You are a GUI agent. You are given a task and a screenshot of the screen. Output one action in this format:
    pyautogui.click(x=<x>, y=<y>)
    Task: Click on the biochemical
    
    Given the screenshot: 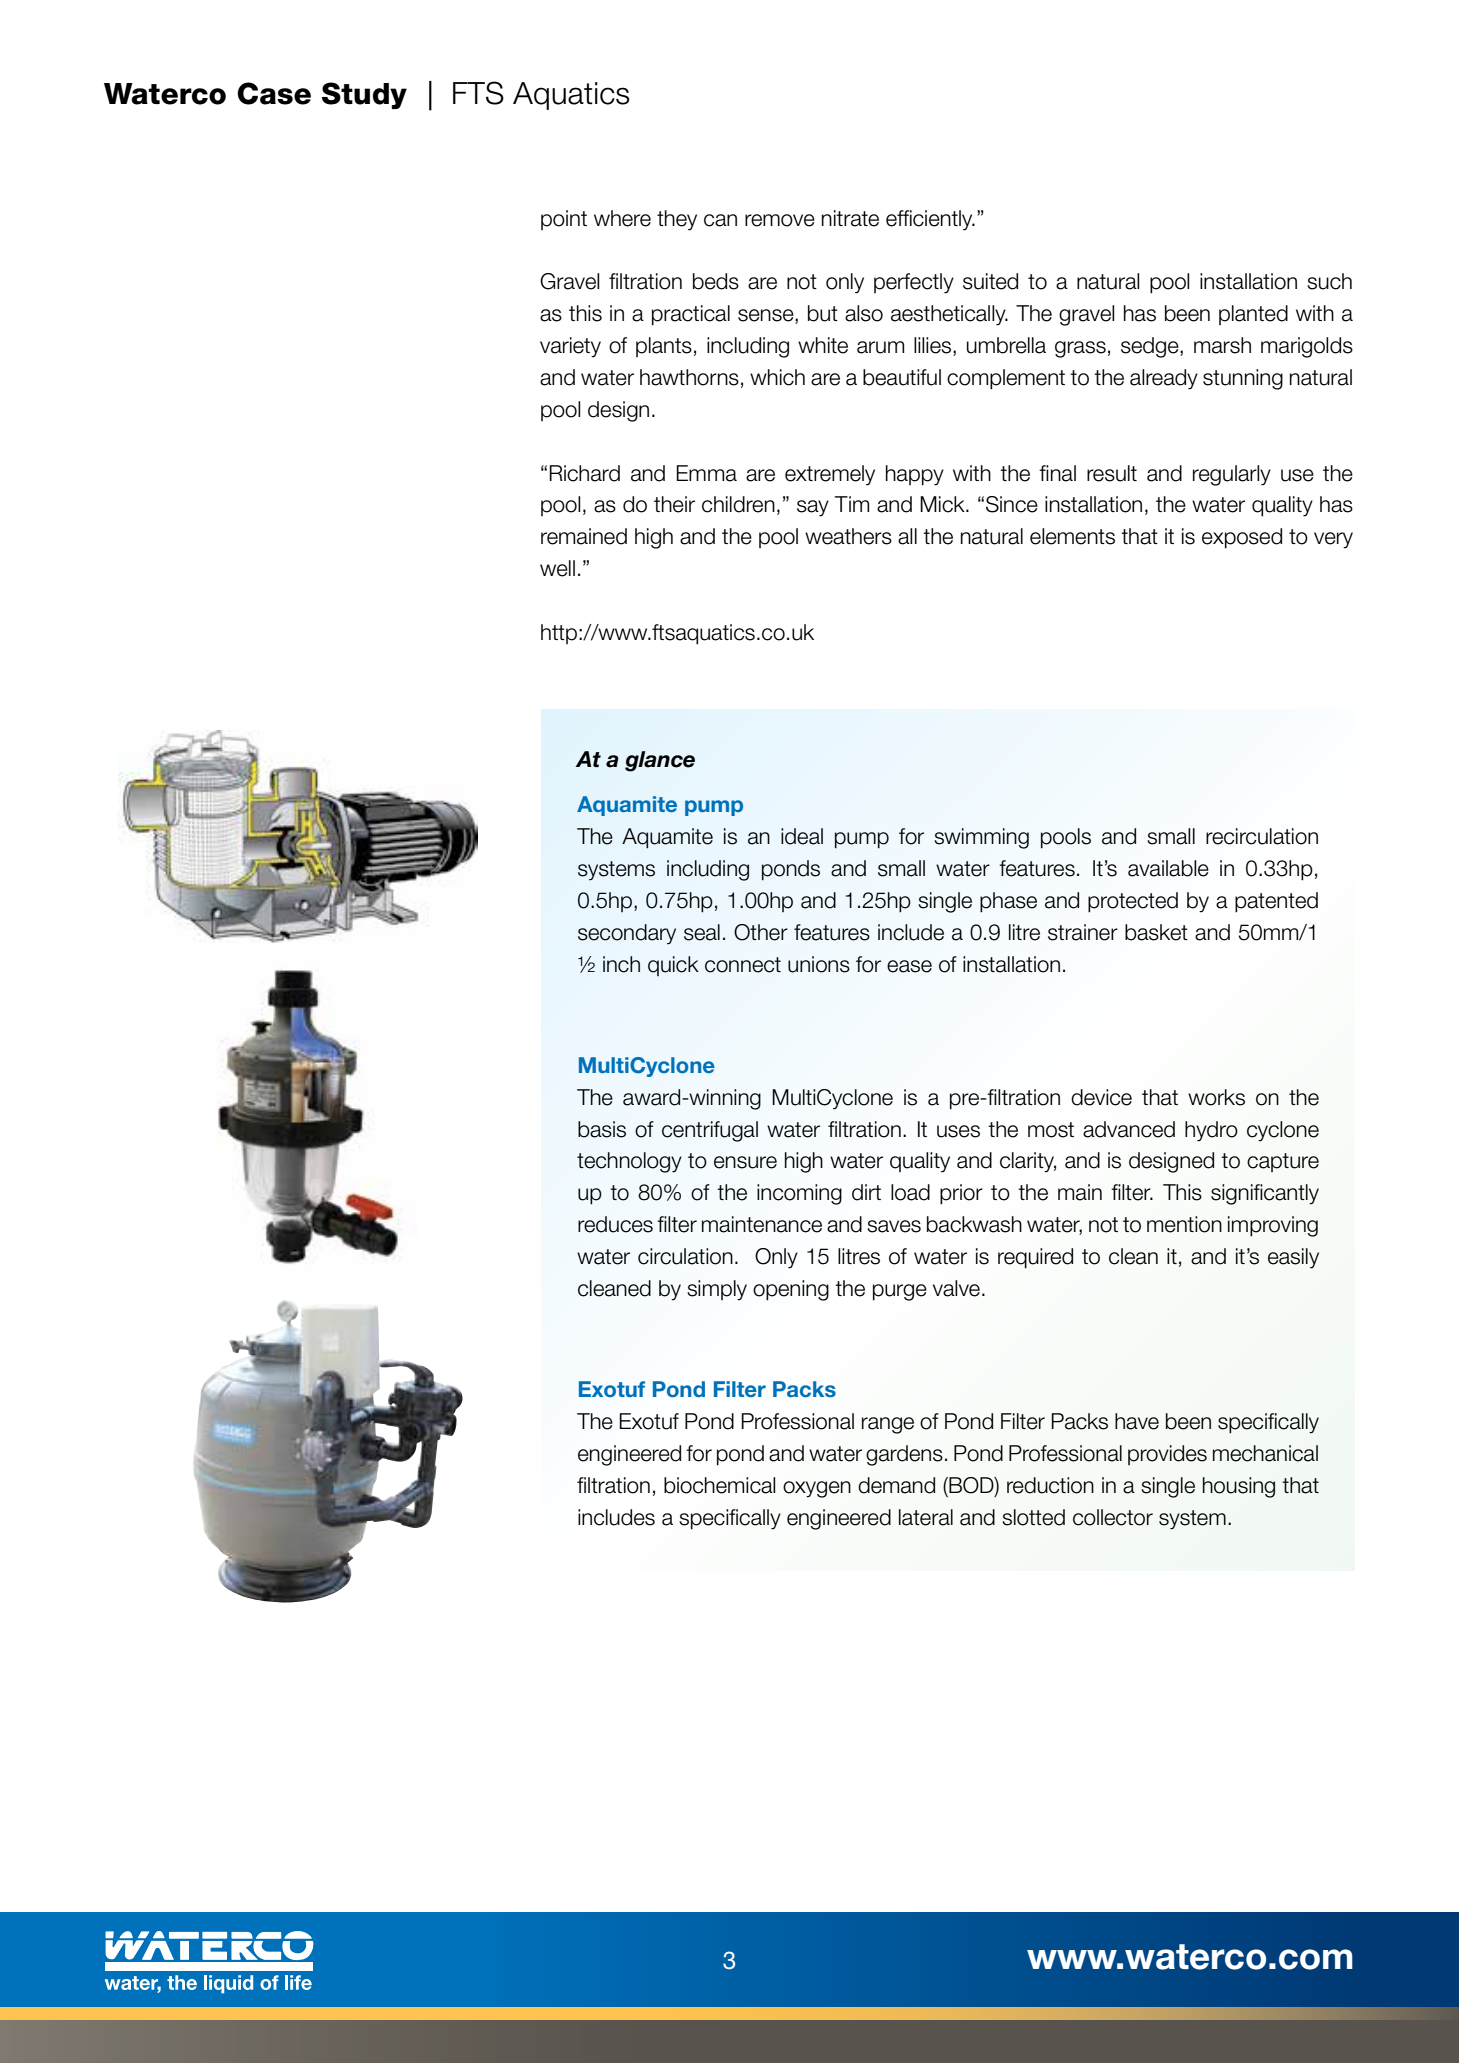 What is the action you would take?
    pyautogui.click(x=720, y=1485)
